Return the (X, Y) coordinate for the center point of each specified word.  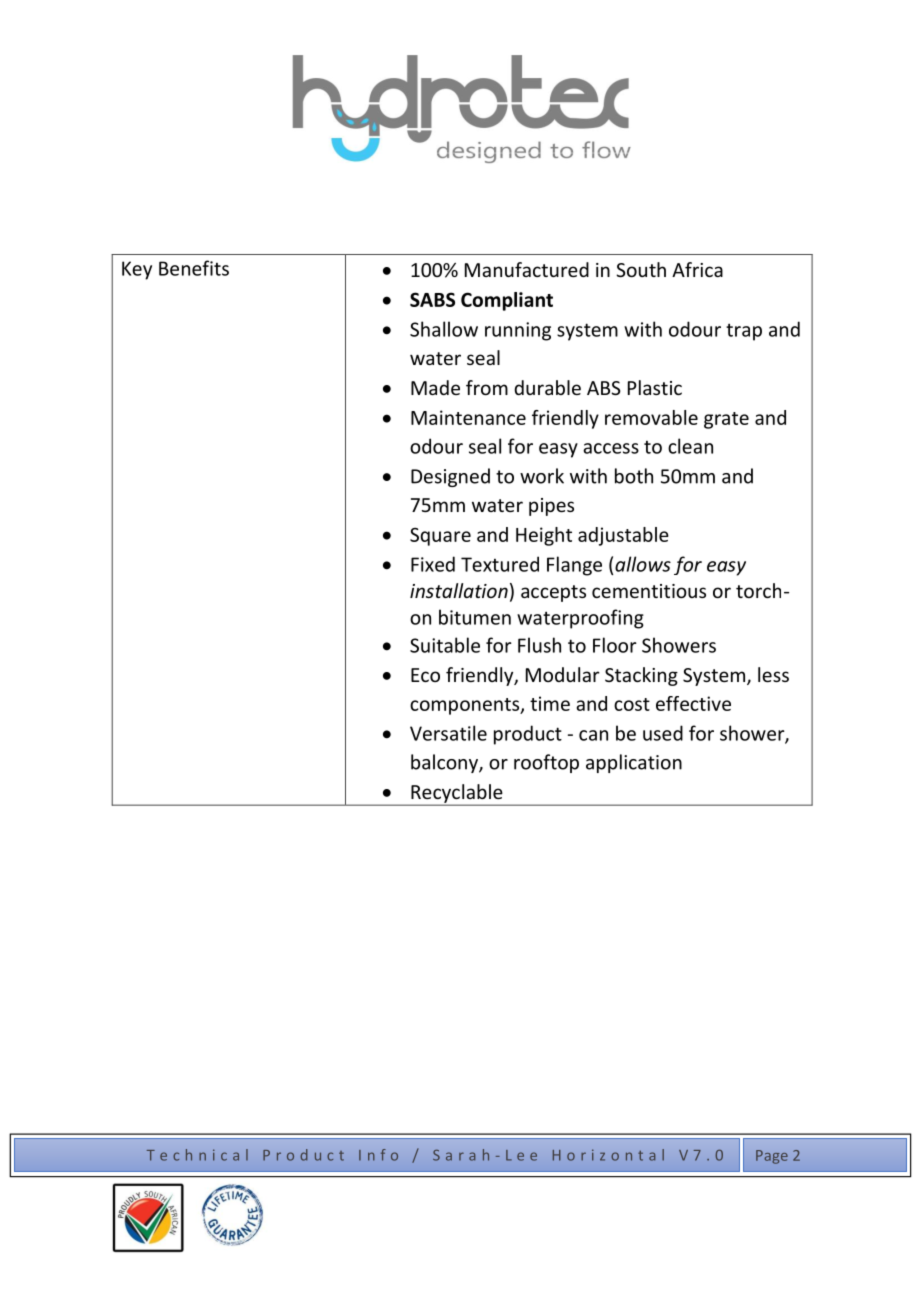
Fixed (433, 564)
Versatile (448, 733)
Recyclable (457, 794)
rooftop (546, 763)
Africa (697, 269)
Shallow (444, 329)
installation (459, 590)
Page (772, 1157)
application (634, 763)
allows (643, 564)
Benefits (194, 268)
